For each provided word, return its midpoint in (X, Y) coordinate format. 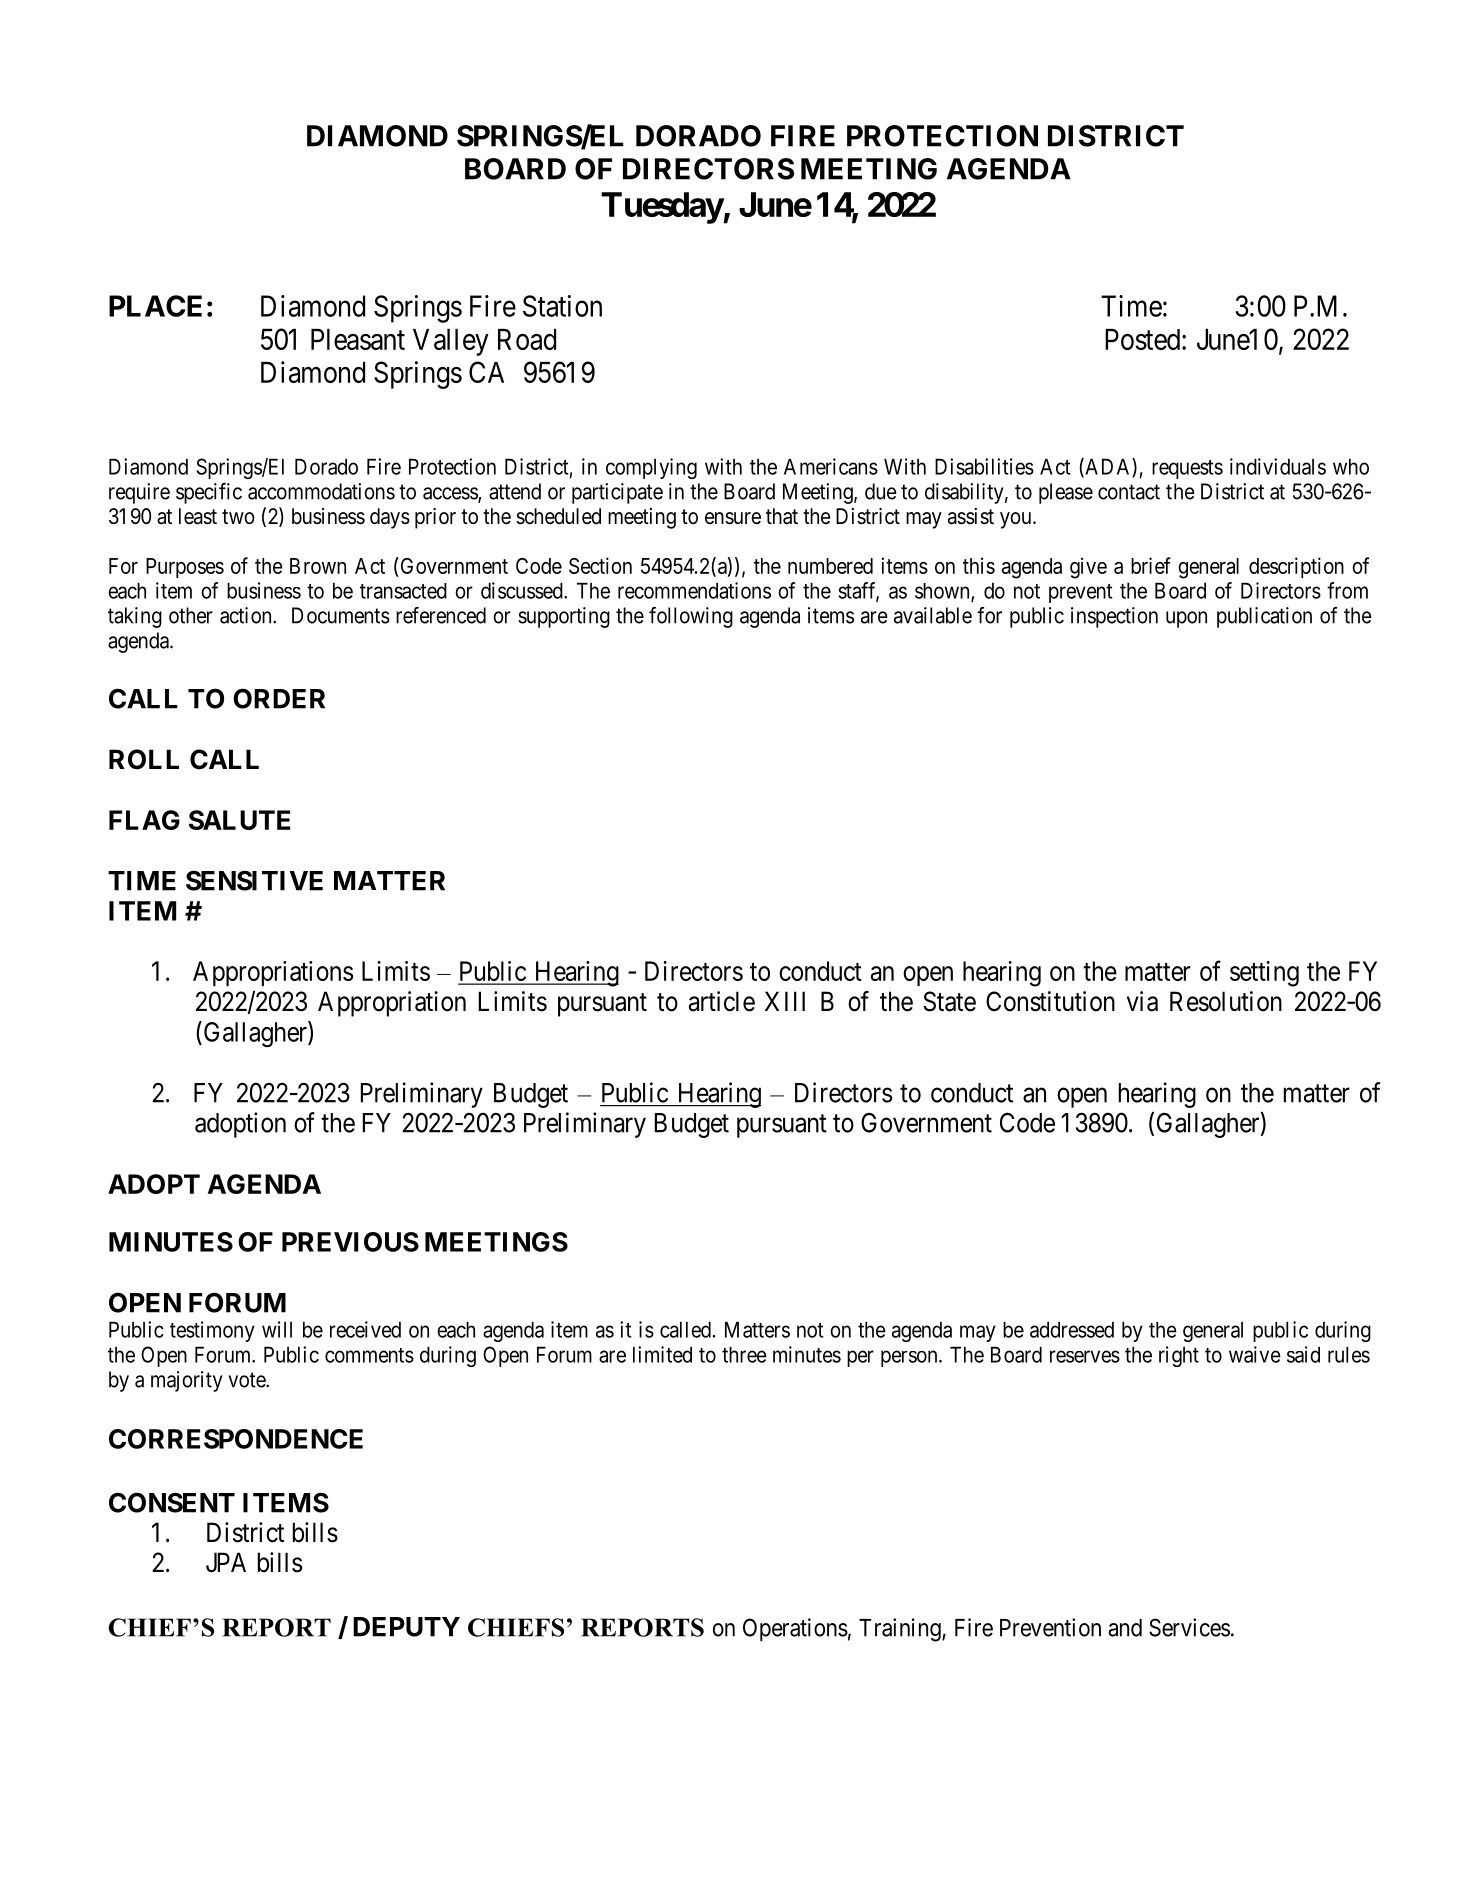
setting (1264, 974)
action (247, 615)
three (744, 1354)
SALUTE (239, 820)
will (277, 1329)
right (1179, 1356)
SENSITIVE (254, 880)
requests (1187, 469)
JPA (226, 1562)
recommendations (694, 590)
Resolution (1226, 1001)
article (722, 1001)
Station (562, 306)
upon (1186, 619)
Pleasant (358, 339)
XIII (785, 1001)
